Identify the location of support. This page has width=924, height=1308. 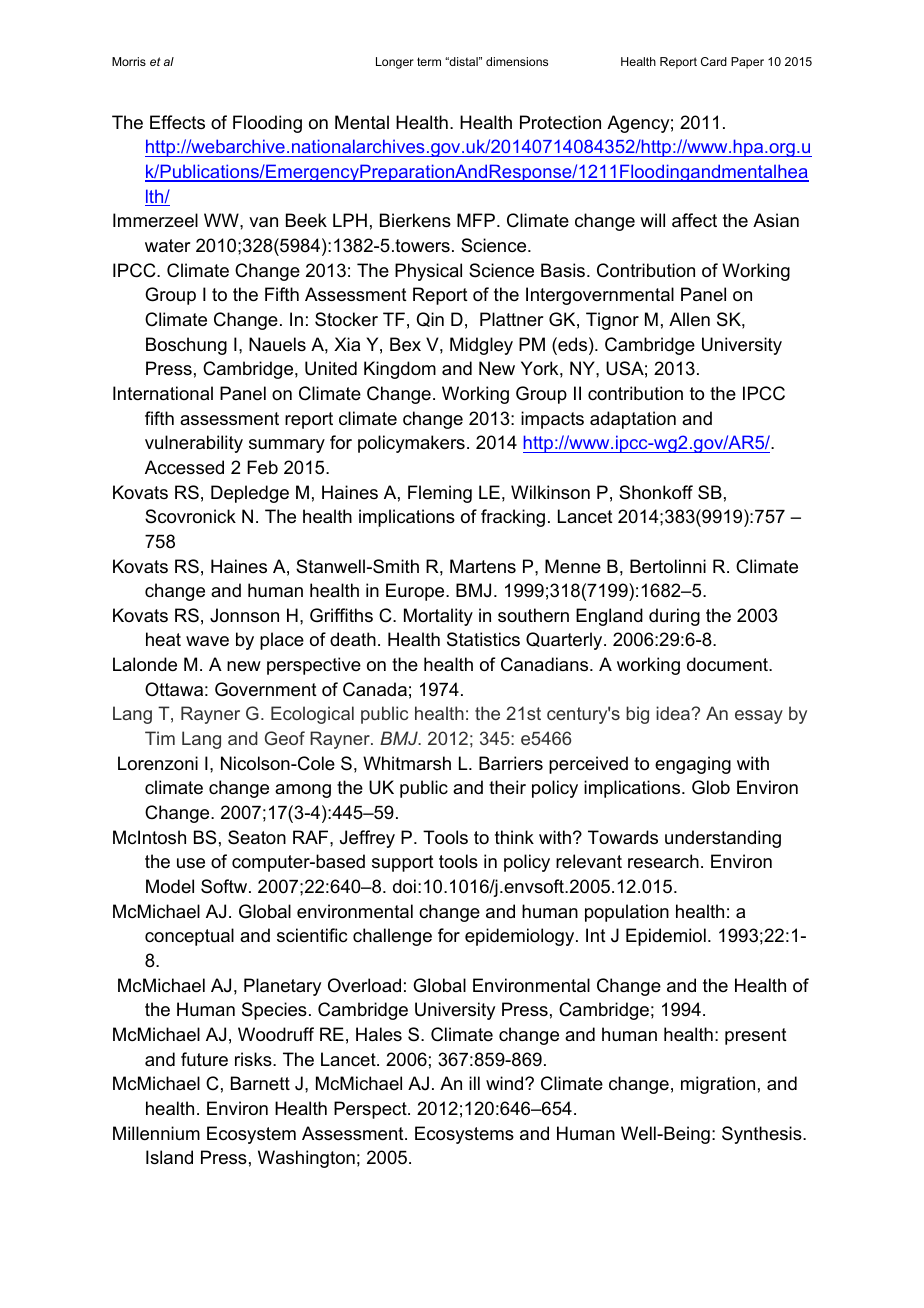
(403, 863).
